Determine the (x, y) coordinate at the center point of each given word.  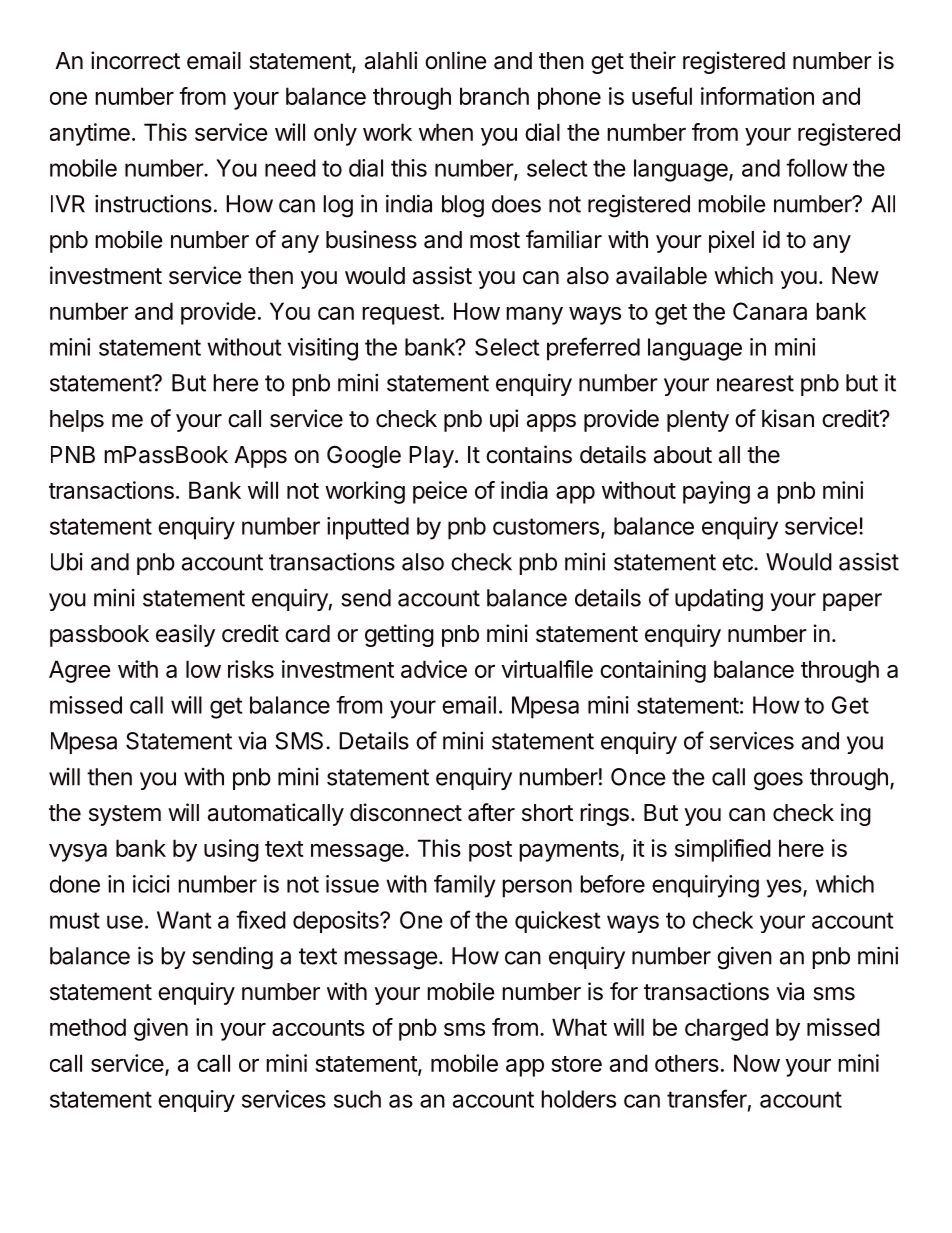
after (491, 812)
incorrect (135, 60)
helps (77, 421)
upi (504, 420)
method (88, 1027)
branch (494, 96)
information (757, 96)
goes (778, 781)
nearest (755, 383)
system (125, 815)
